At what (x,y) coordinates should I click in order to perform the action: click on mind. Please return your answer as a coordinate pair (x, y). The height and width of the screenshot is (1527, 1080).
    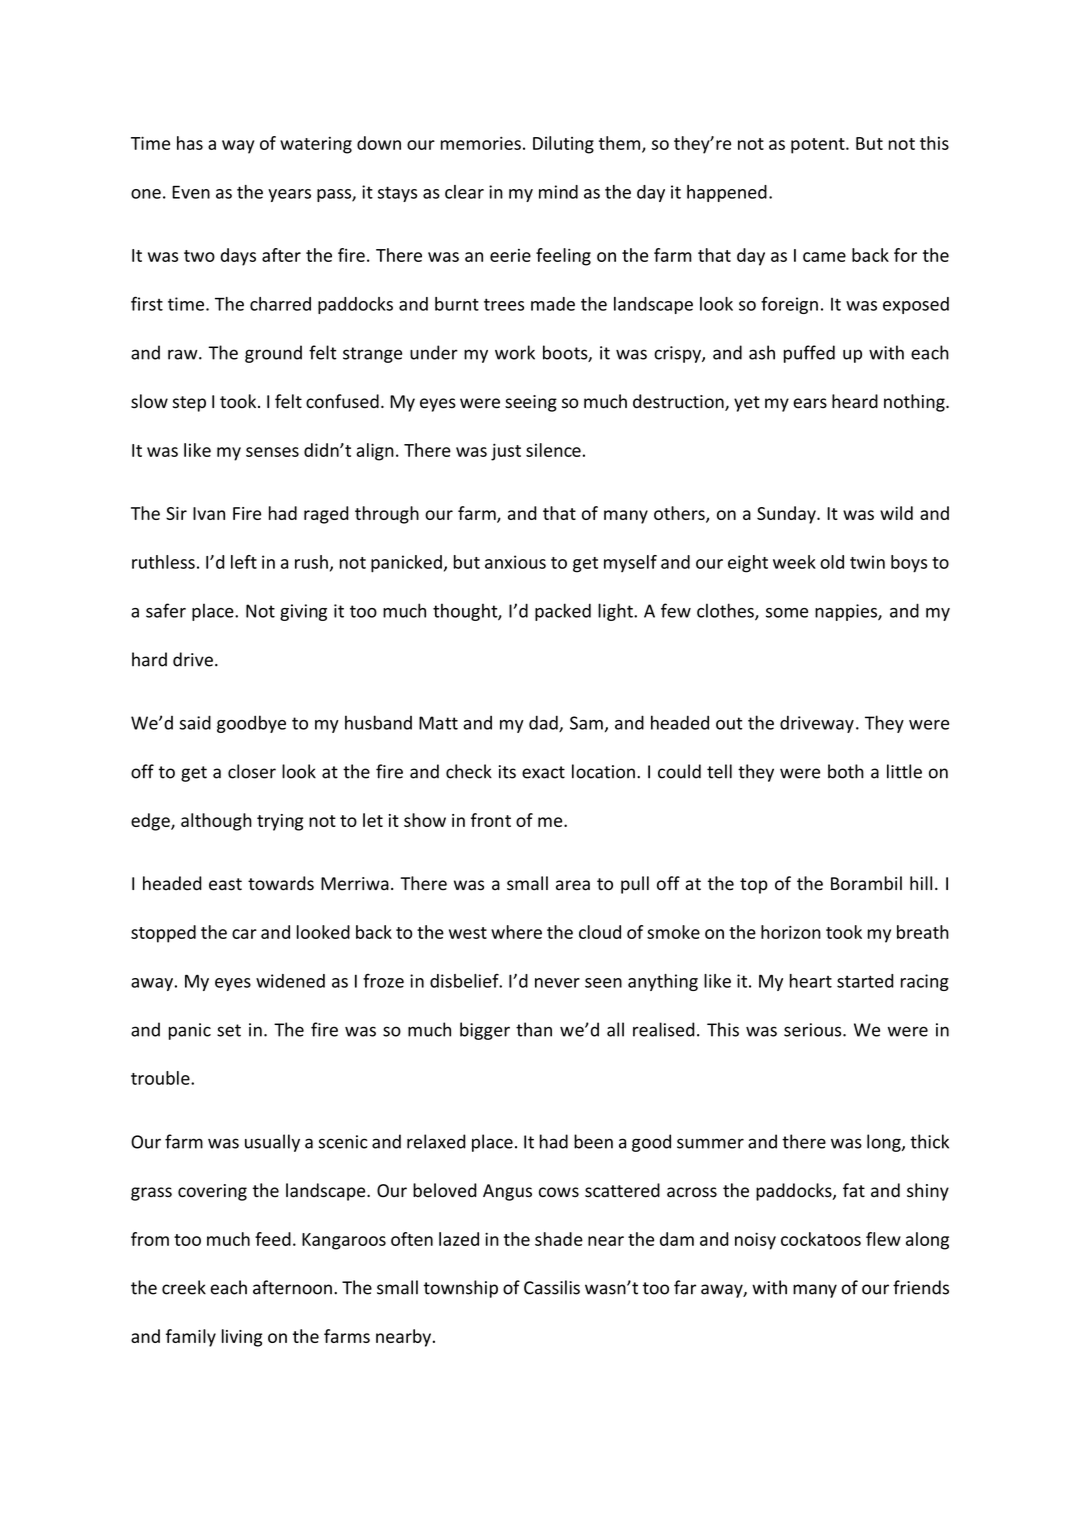
    Looking at the image, I should click on (558, 192).
